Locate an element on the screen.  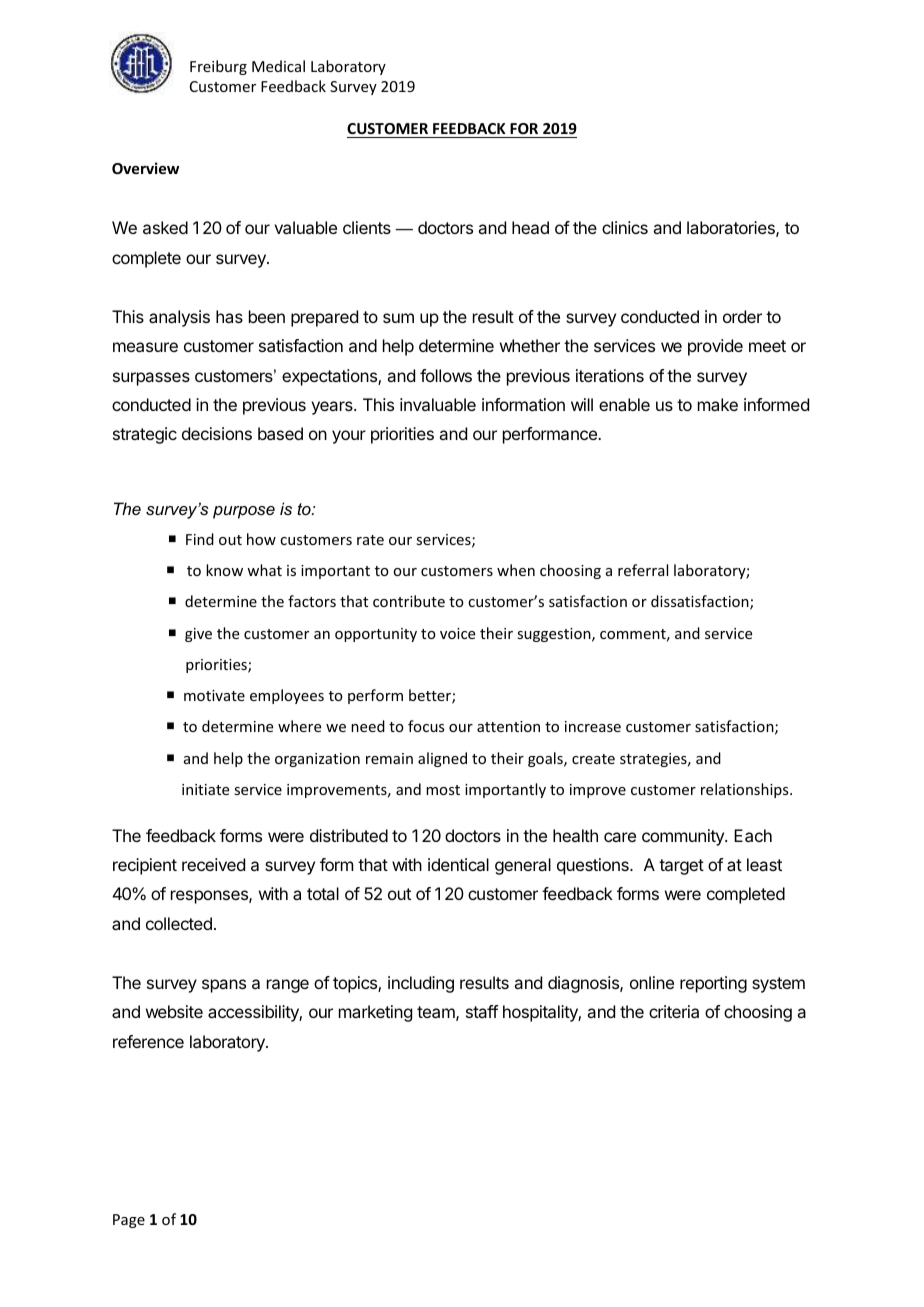
target is located at coordinates (681, 867).
